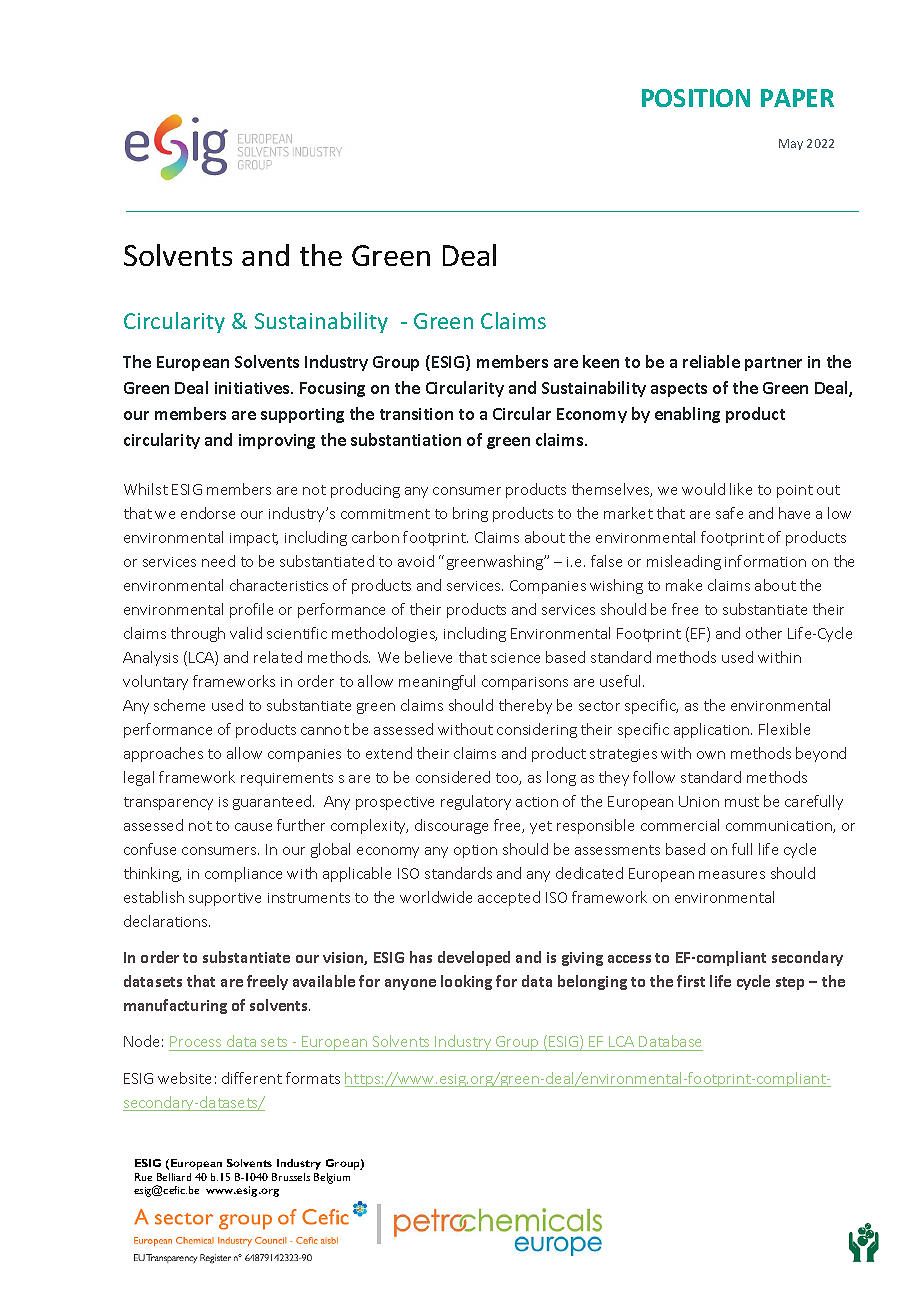 The width and height of the screenshot is (924, 1308). Describe the element at coordinates (174, 1177) in the screenshot. I see `Belliard` at that location.
